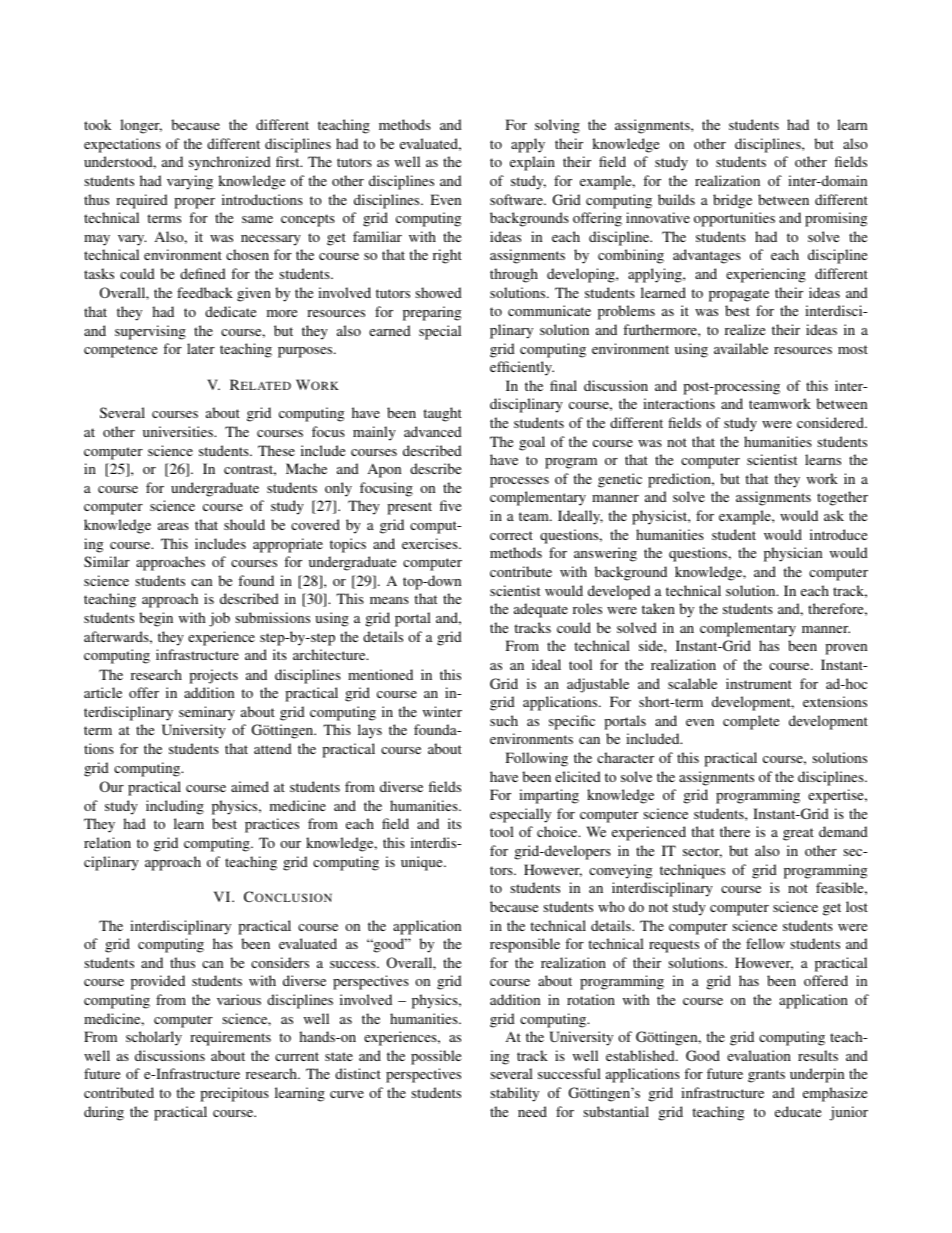  Describe the element at coordinates (175, 807) in the screenshot. I see `including` at that location.
